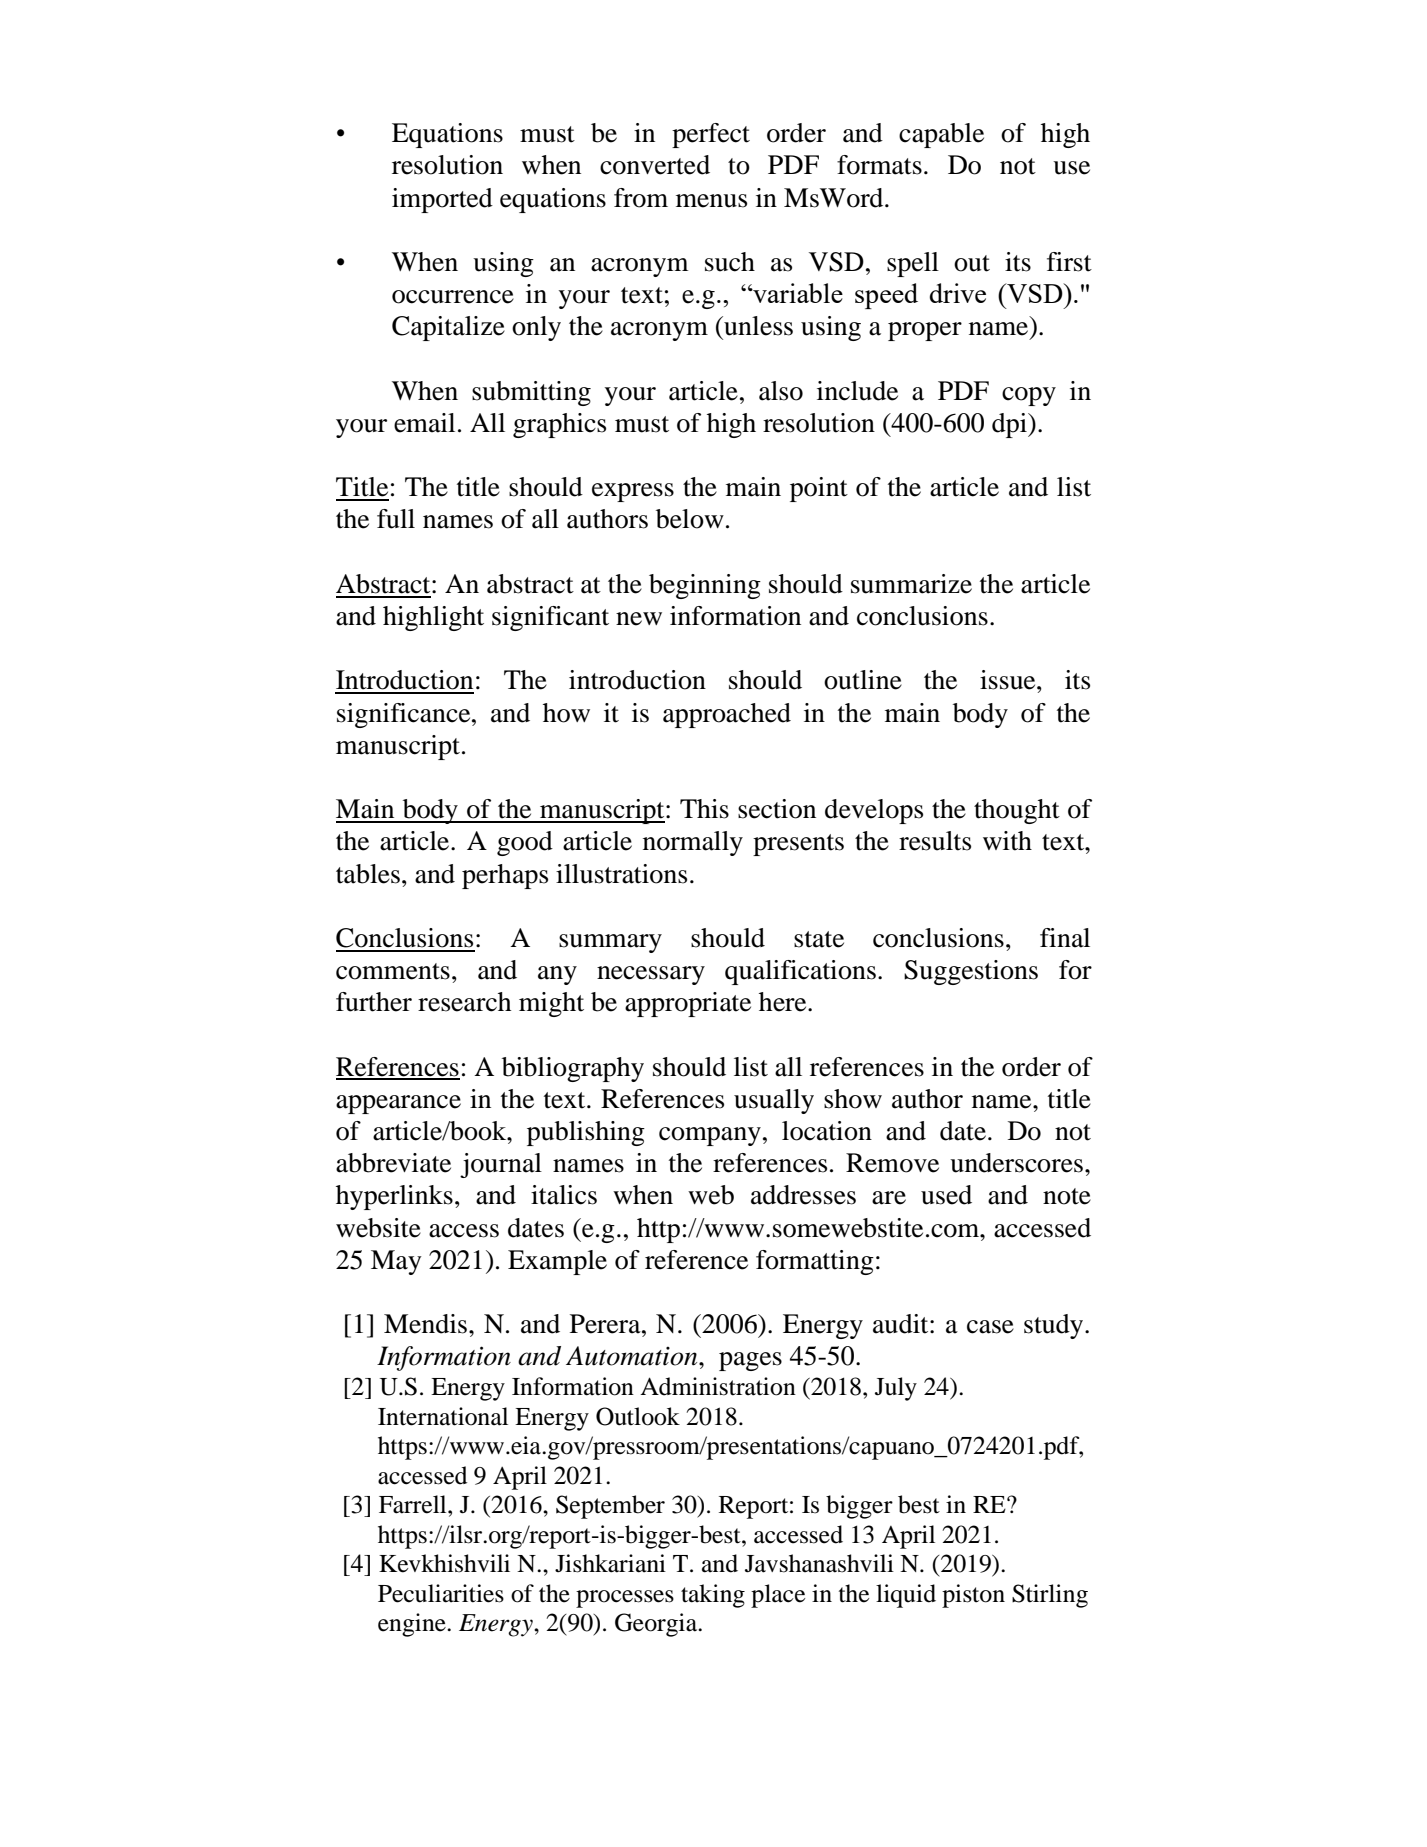 This screenshot has height=1847, width=1427. I want to click on capable, so click(941, 135).
